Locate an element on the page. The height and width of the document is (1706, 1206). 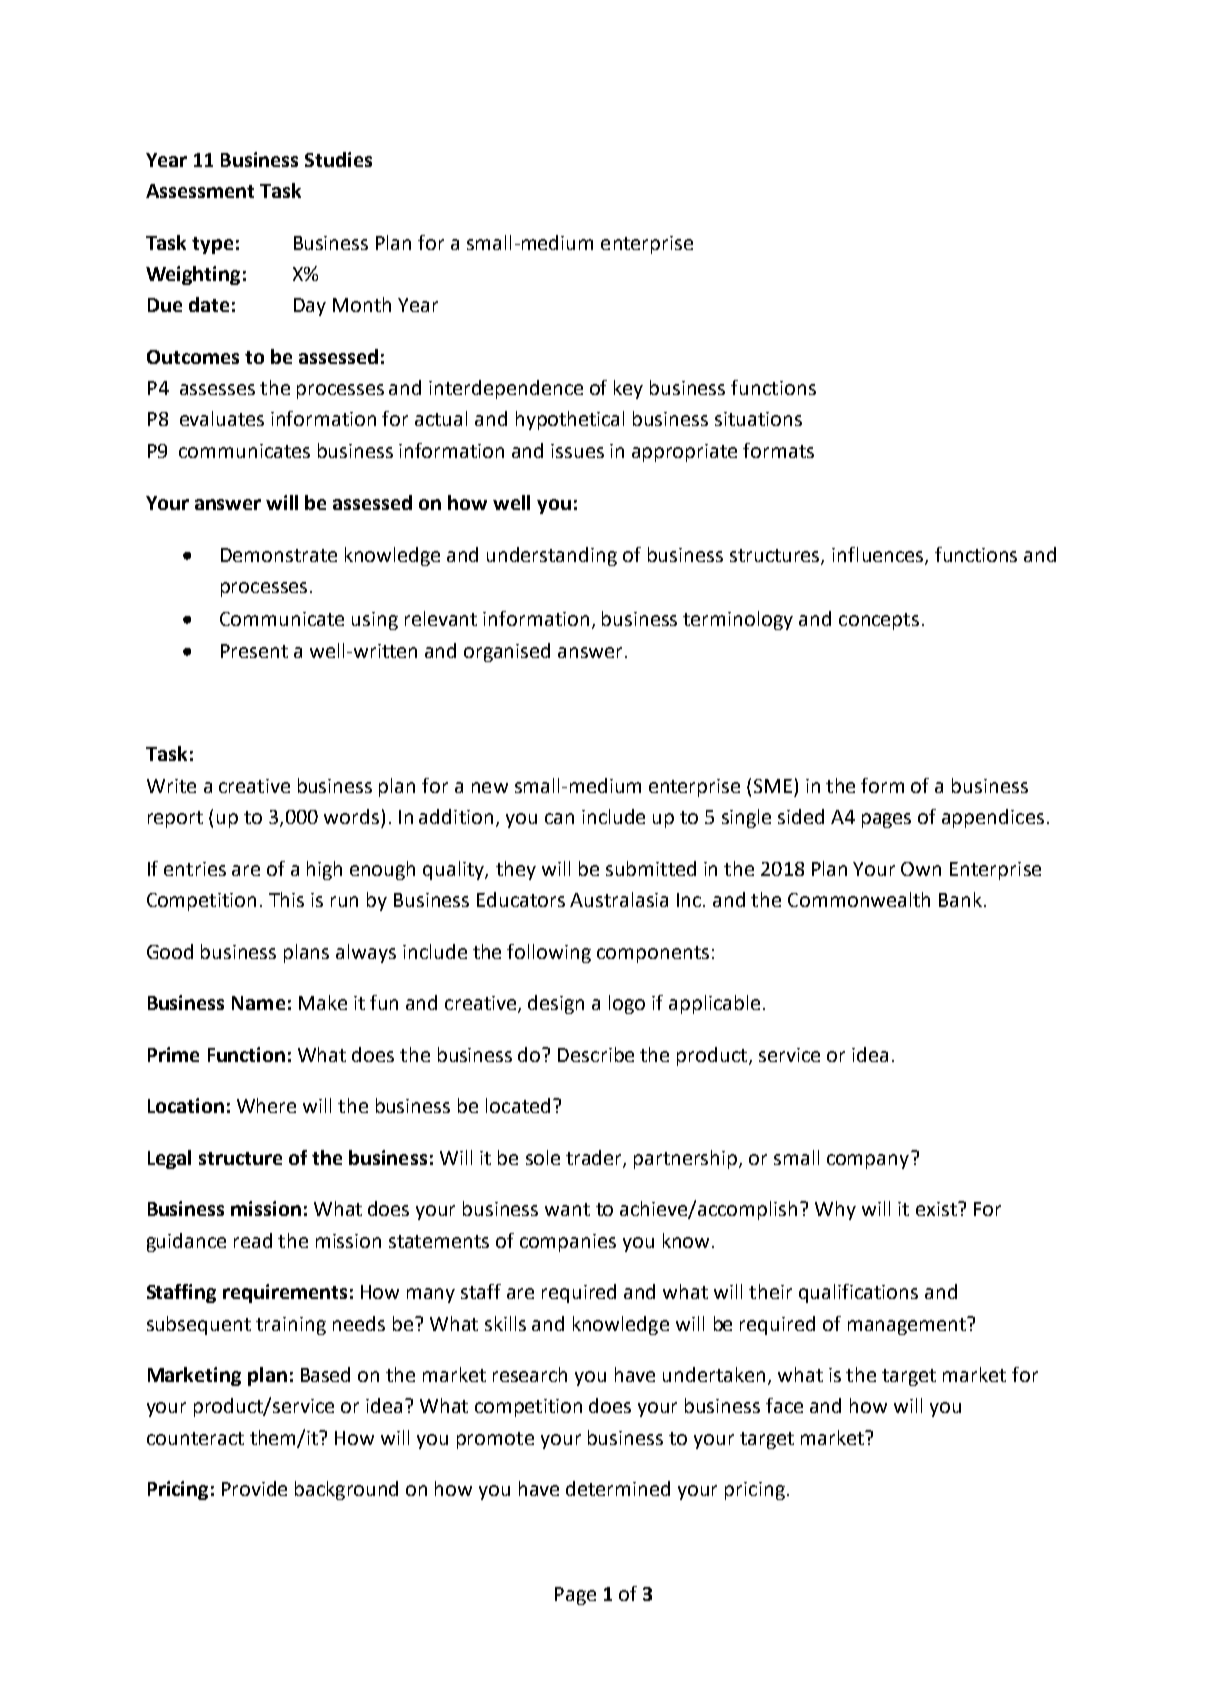
situations is located at coordinates (758, 419).
